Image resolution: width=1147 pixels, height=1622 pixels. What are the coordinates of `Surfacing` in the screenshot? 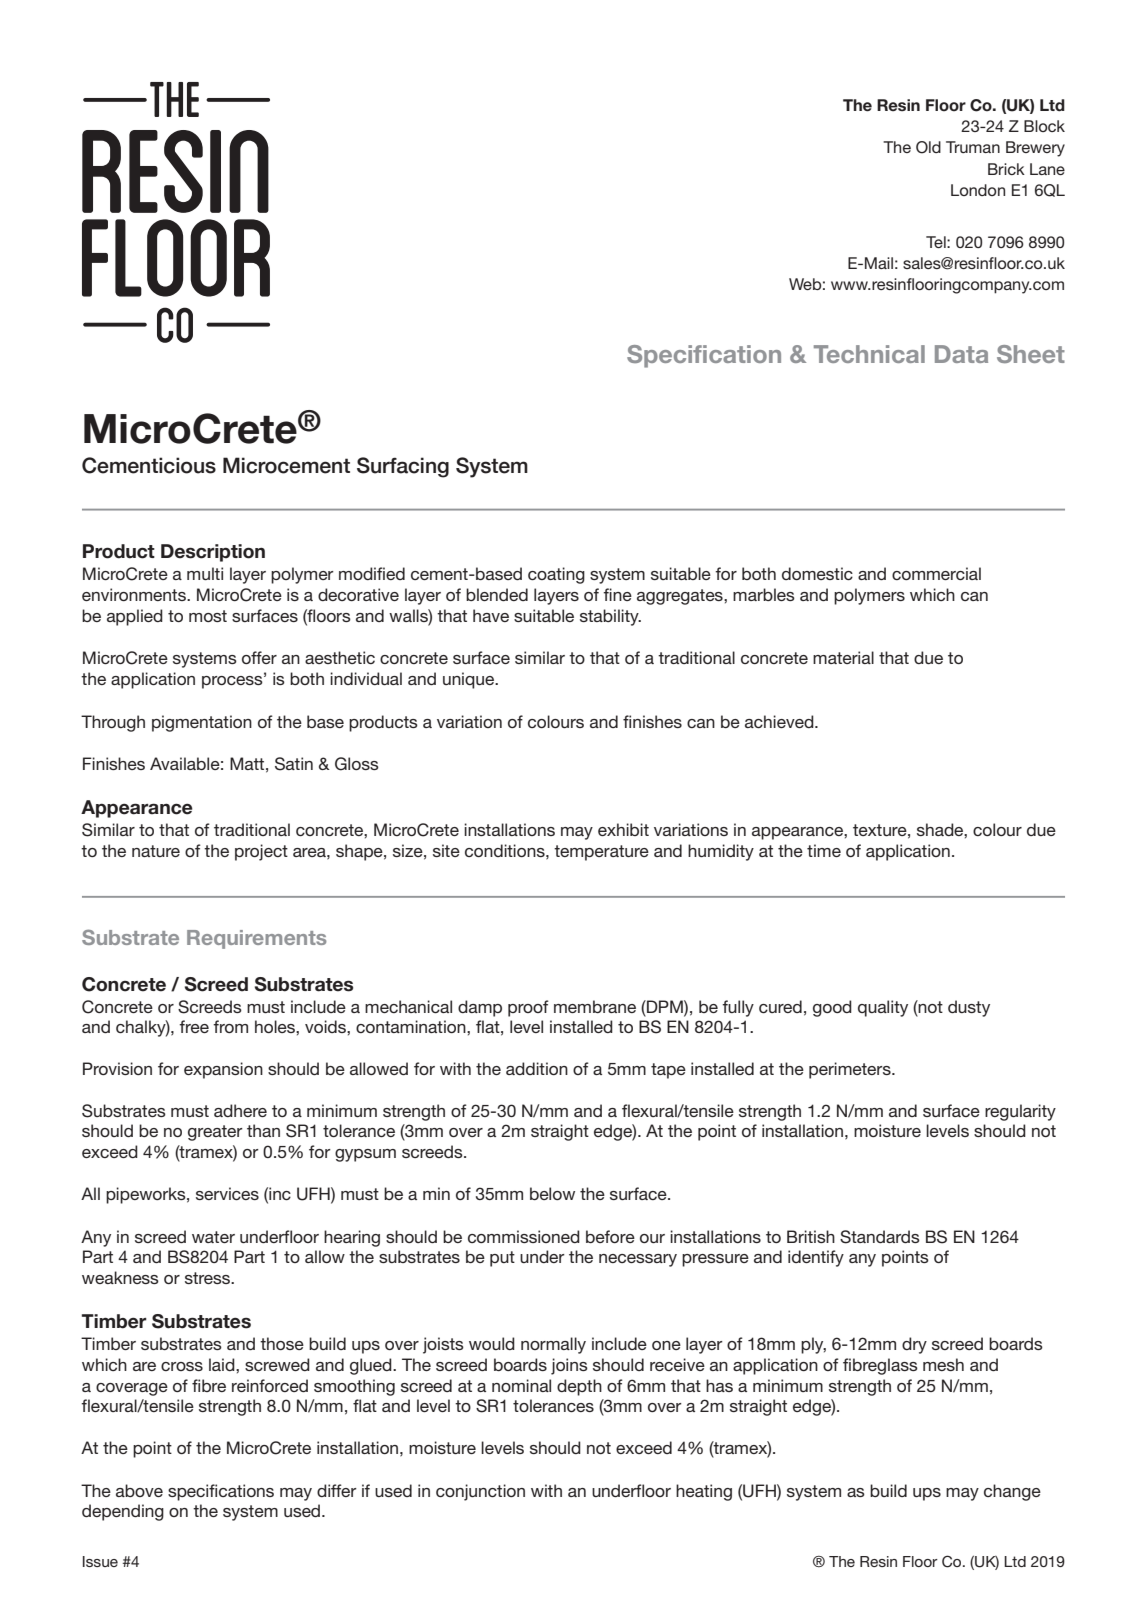 It's located at (403, 467).
